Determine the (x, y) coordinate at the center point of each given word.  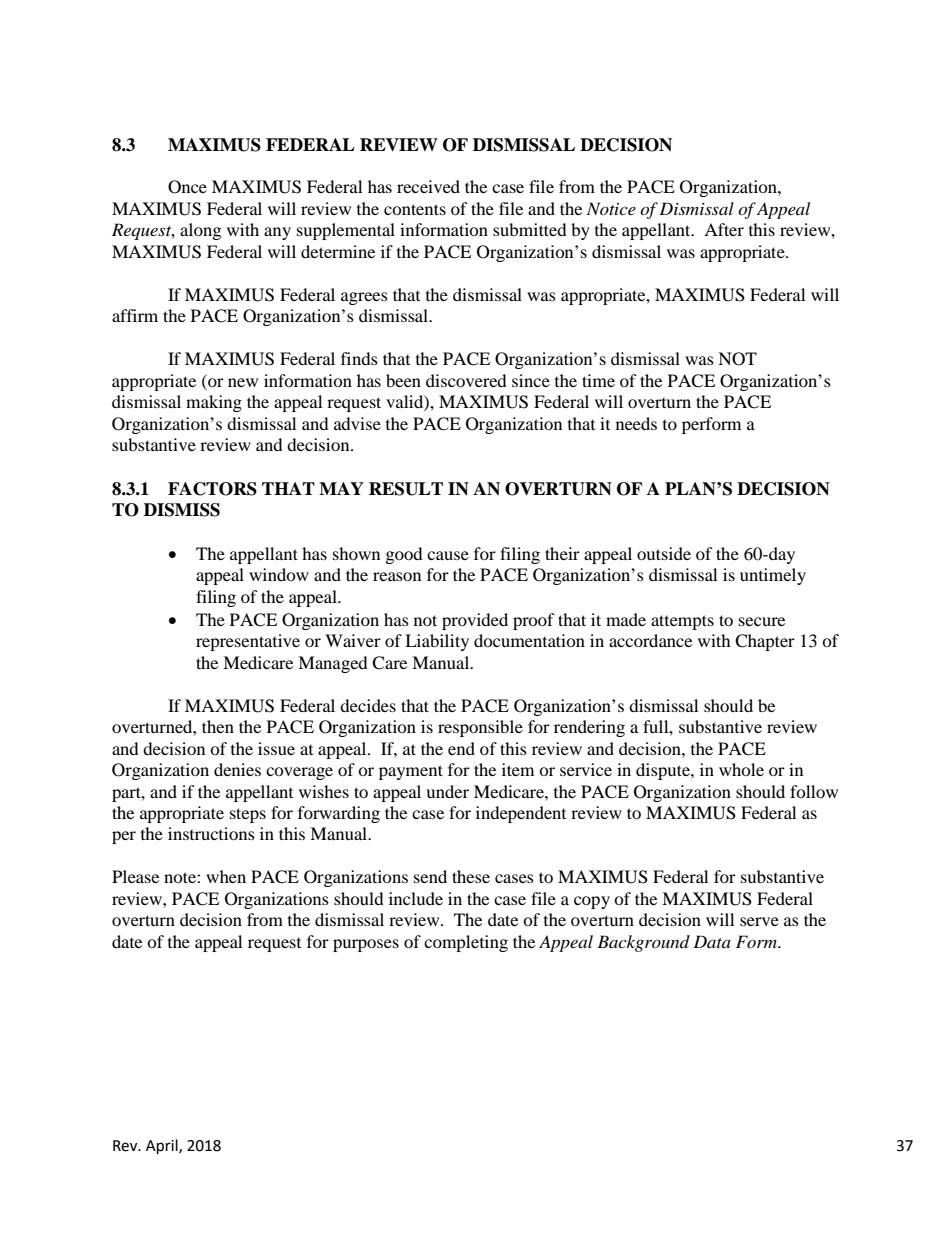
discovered (466, 380)
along (200, 231)
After (724, 229)
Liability (437, 642)
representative (248, 642)
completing (466, 943)
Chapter (765, 642)
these (471, 876)
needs (636, 423)
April (163, 1147)
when (226, 876)
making (214, 403)
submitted (530, 229)
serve (759, 921)
